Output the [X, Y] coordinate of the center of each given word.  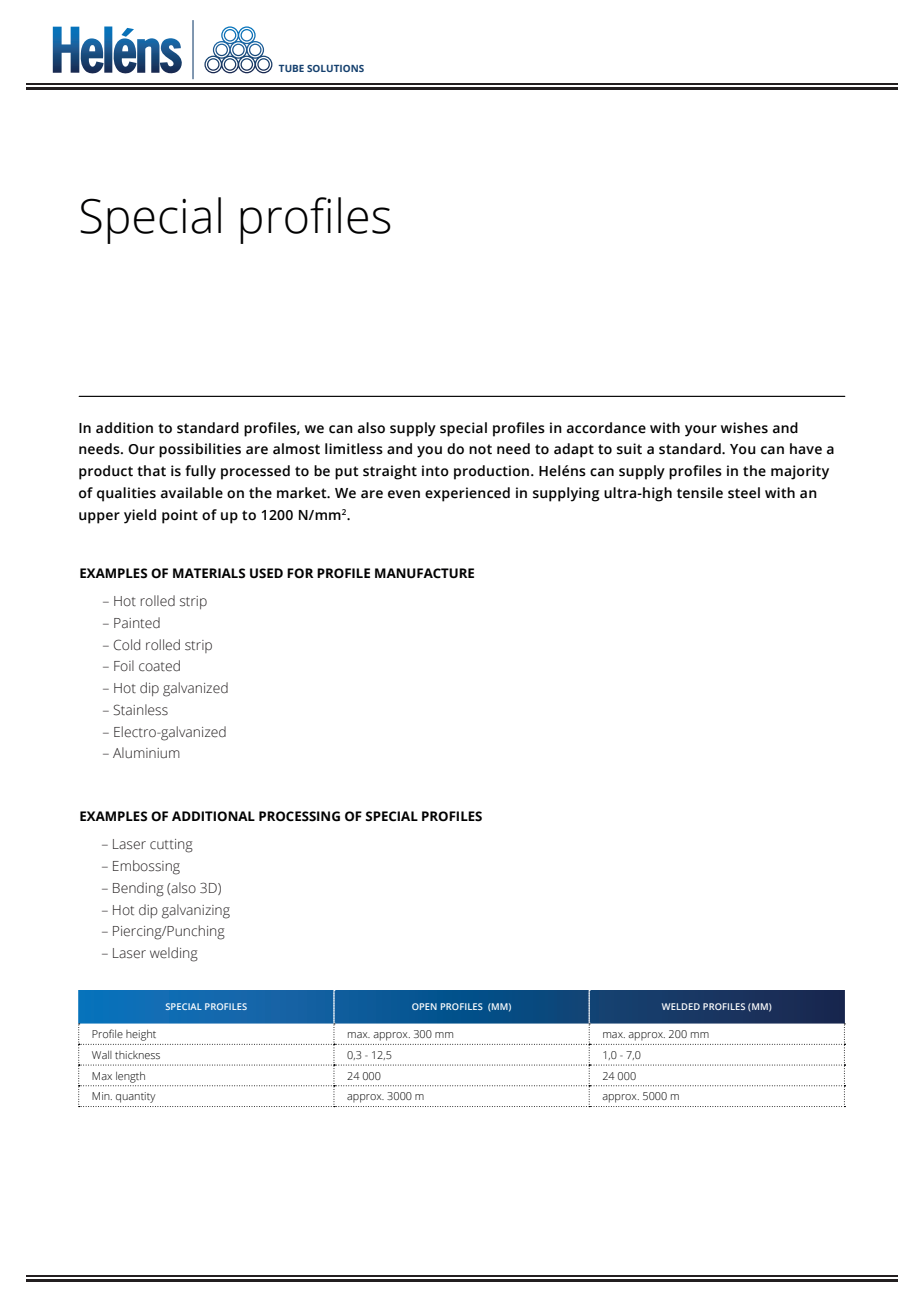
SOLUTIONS [335, 68]
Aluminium [146, 753]
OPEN [424, 1006]
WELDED [681, 1006]
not [480, 449]
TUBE [291, 68]
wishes [744, 428]
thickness [137, 1055]
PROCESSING [299, 816]
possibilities [200, 450]
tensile [700, 493]
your [701, 431]
